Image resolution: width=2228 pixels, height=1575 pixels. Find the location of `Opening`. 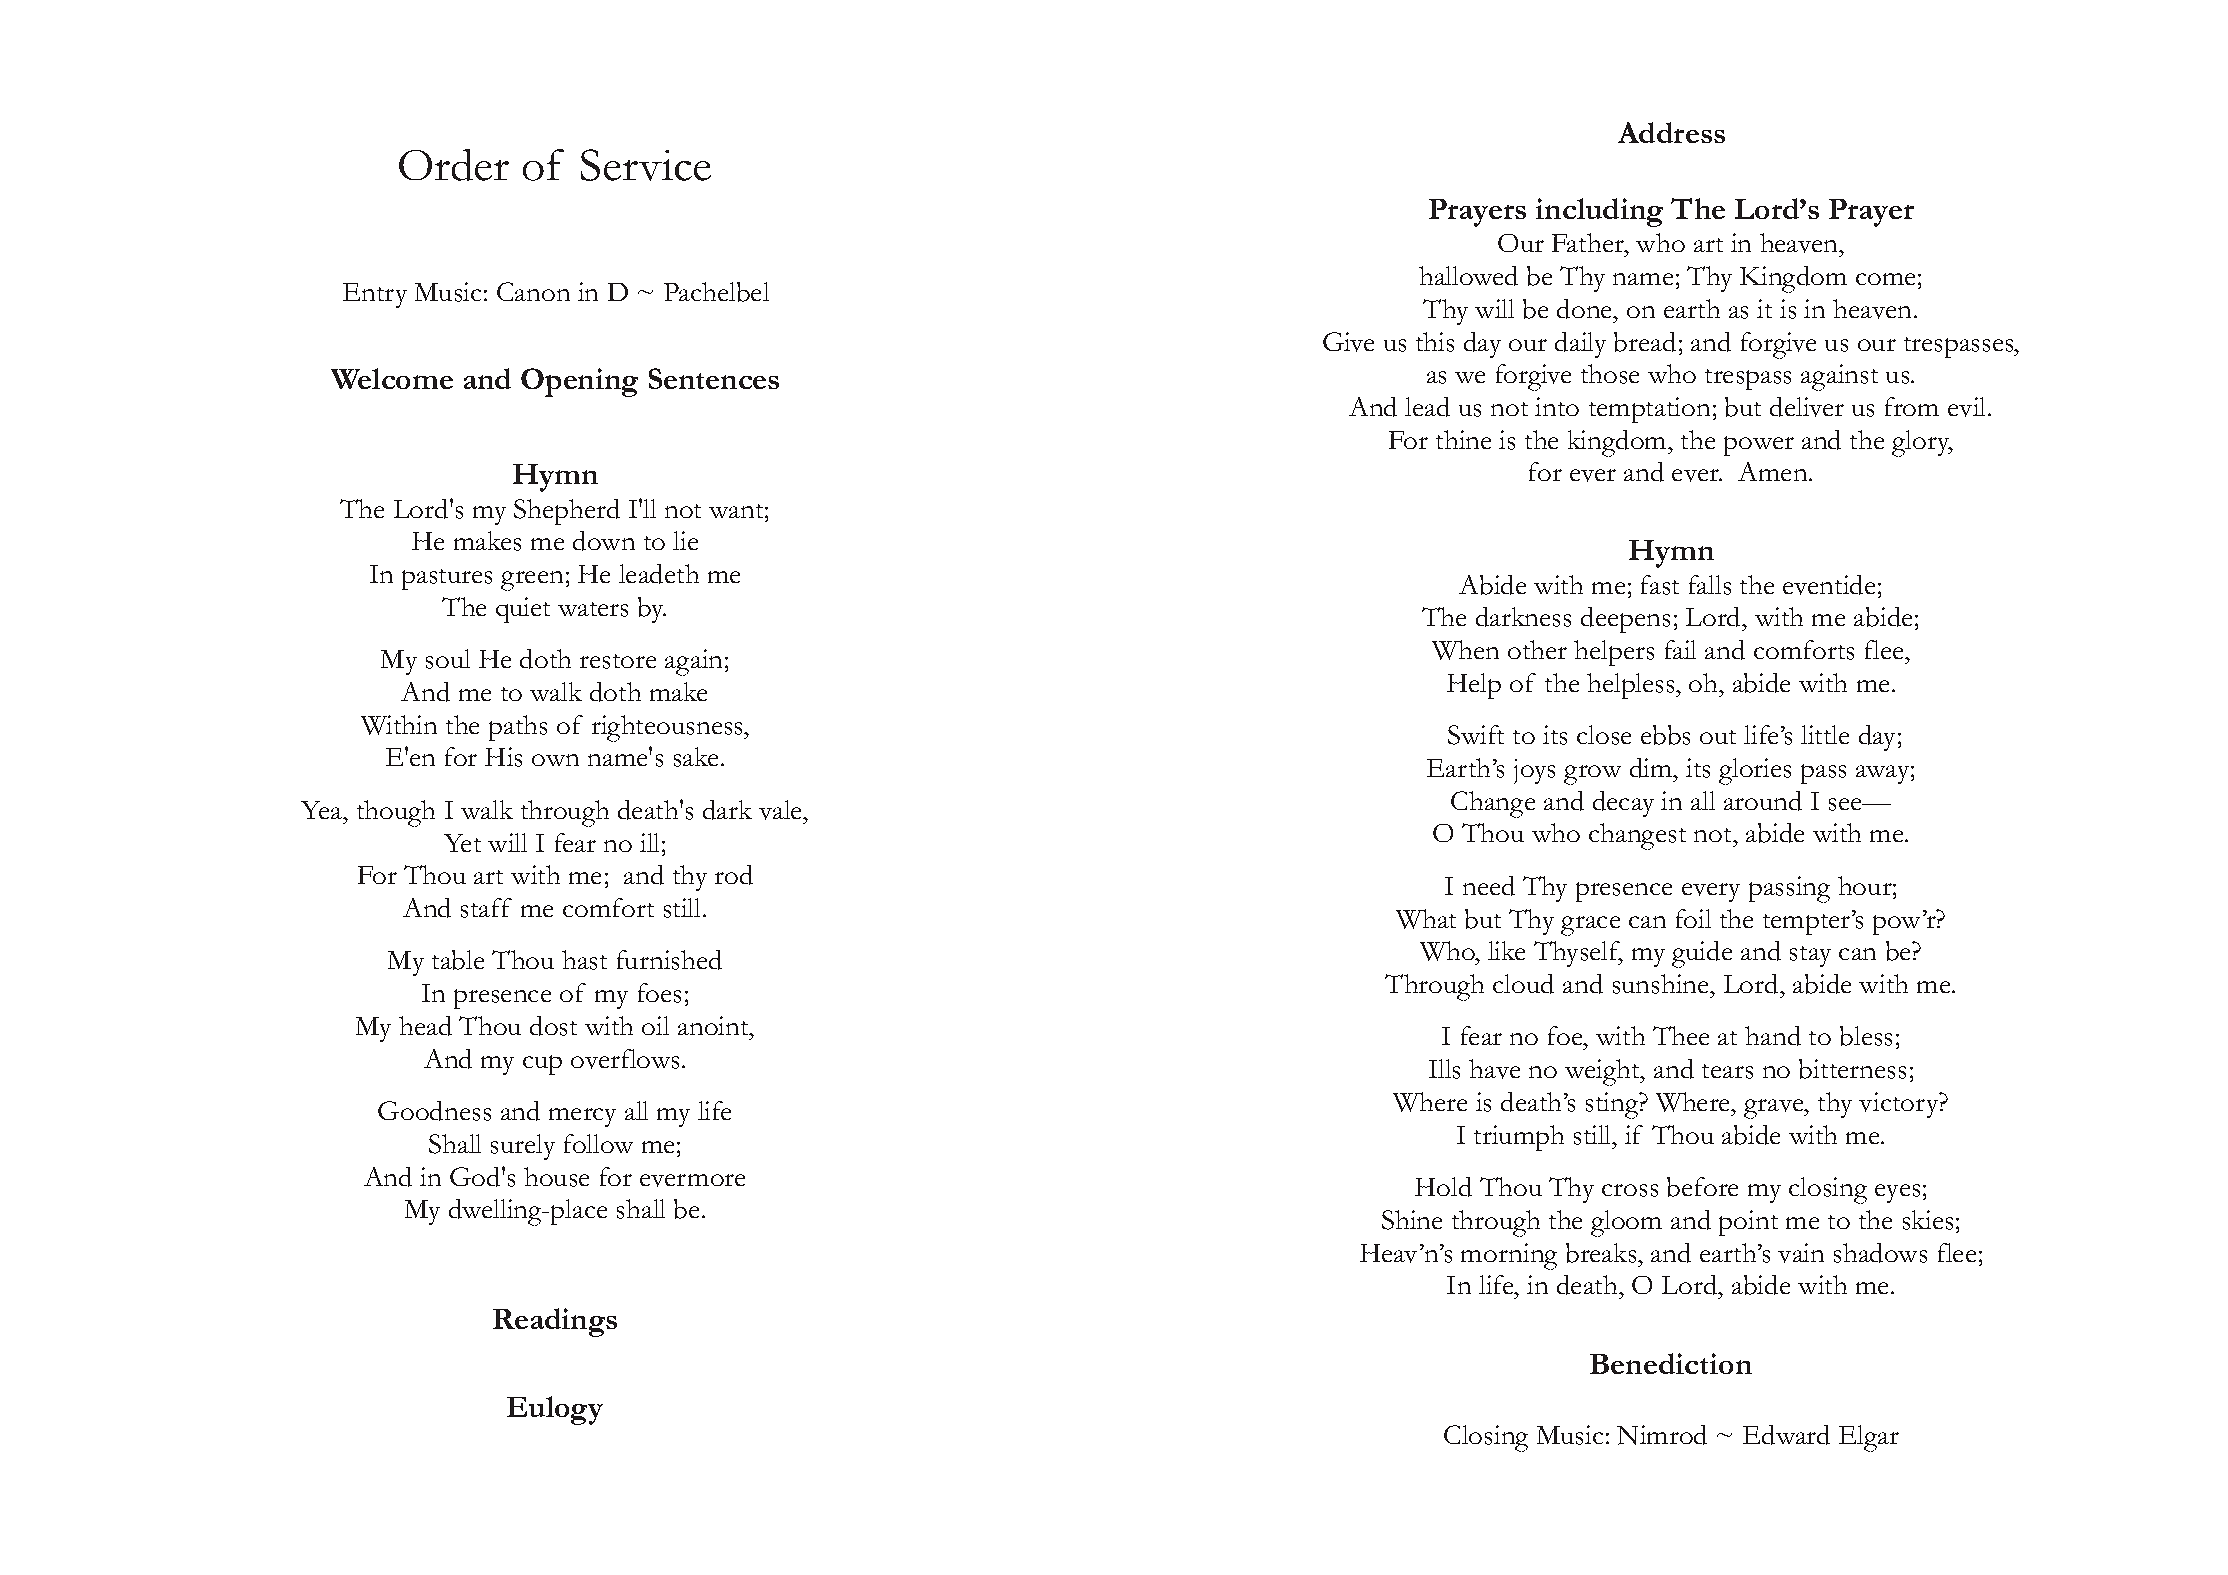

Opening is located at coordinates (579, 382).
